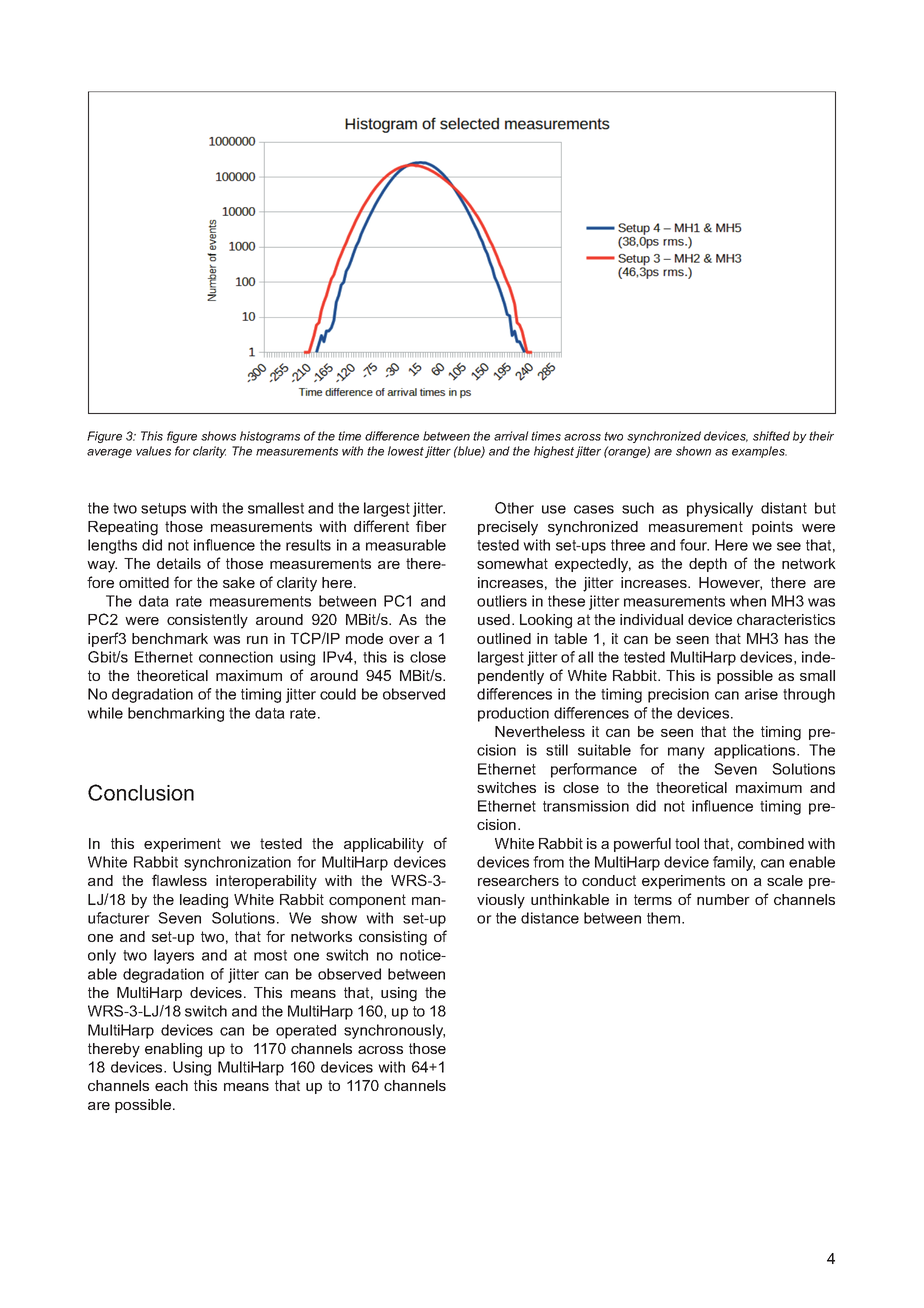  I want to click on still, so click(557, 750).
